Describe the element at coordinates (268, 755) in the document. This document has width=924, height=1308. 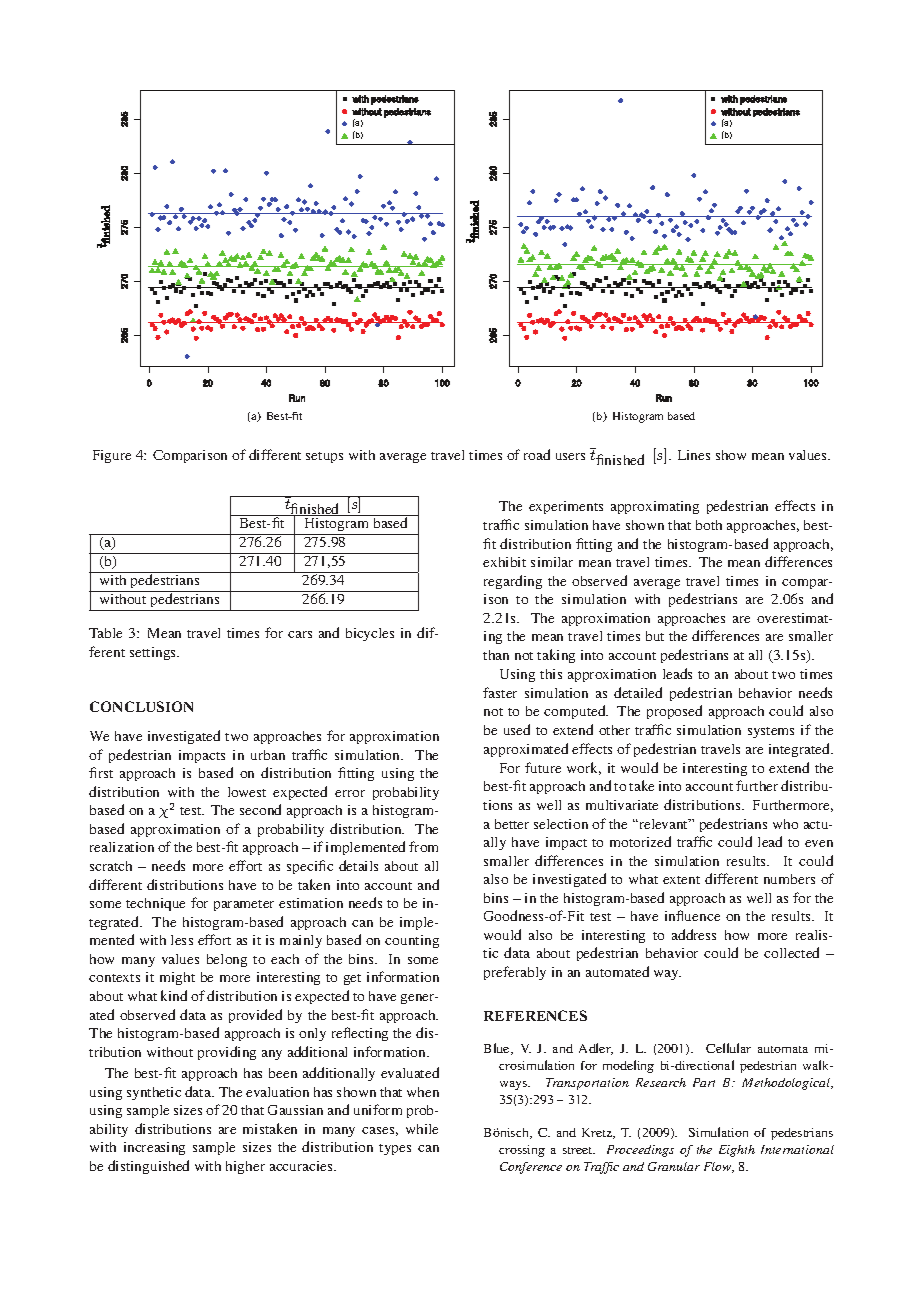
I see `urban` at that location.
